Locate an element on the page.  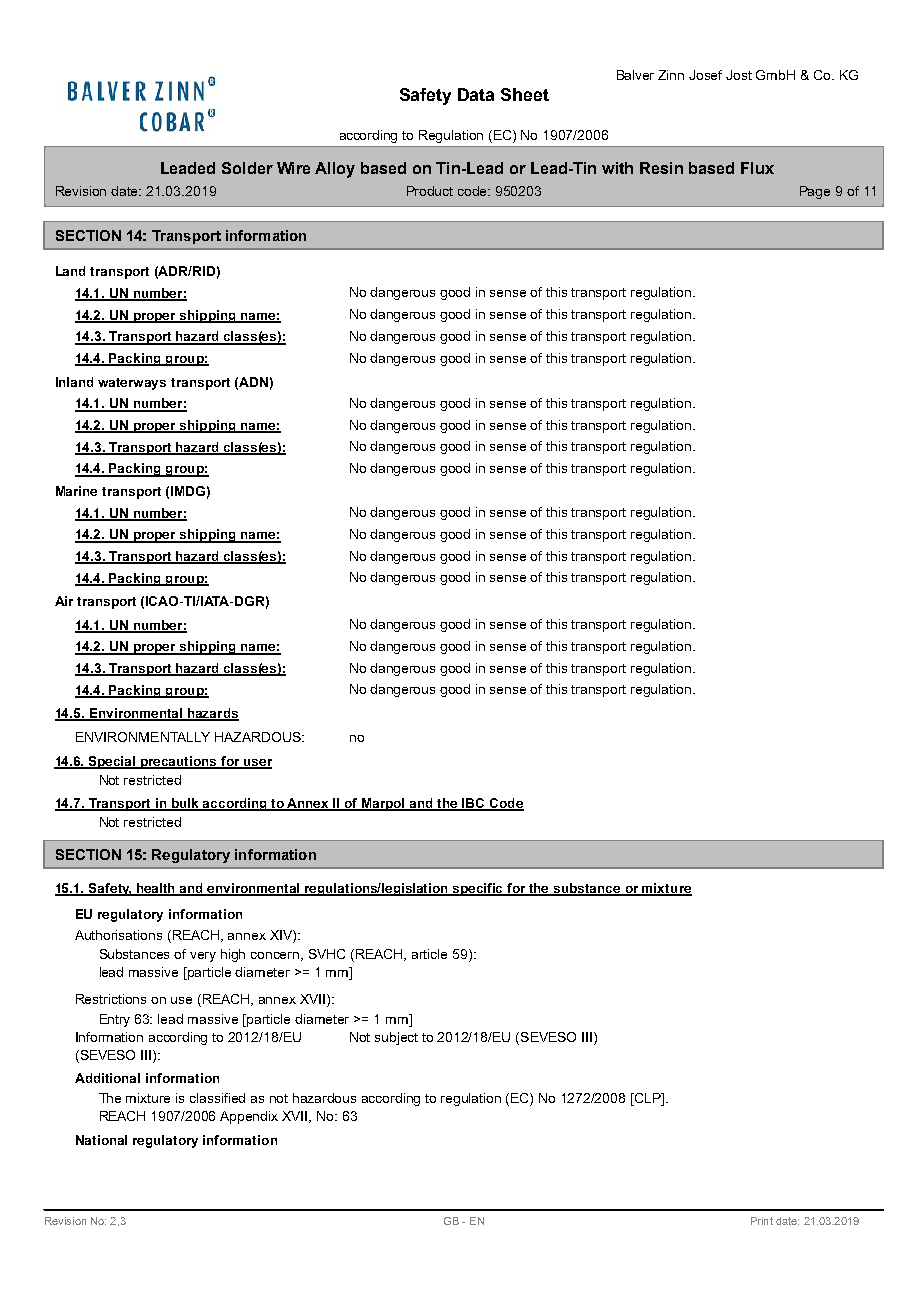
Print is located at coordinates (762, 1221).
